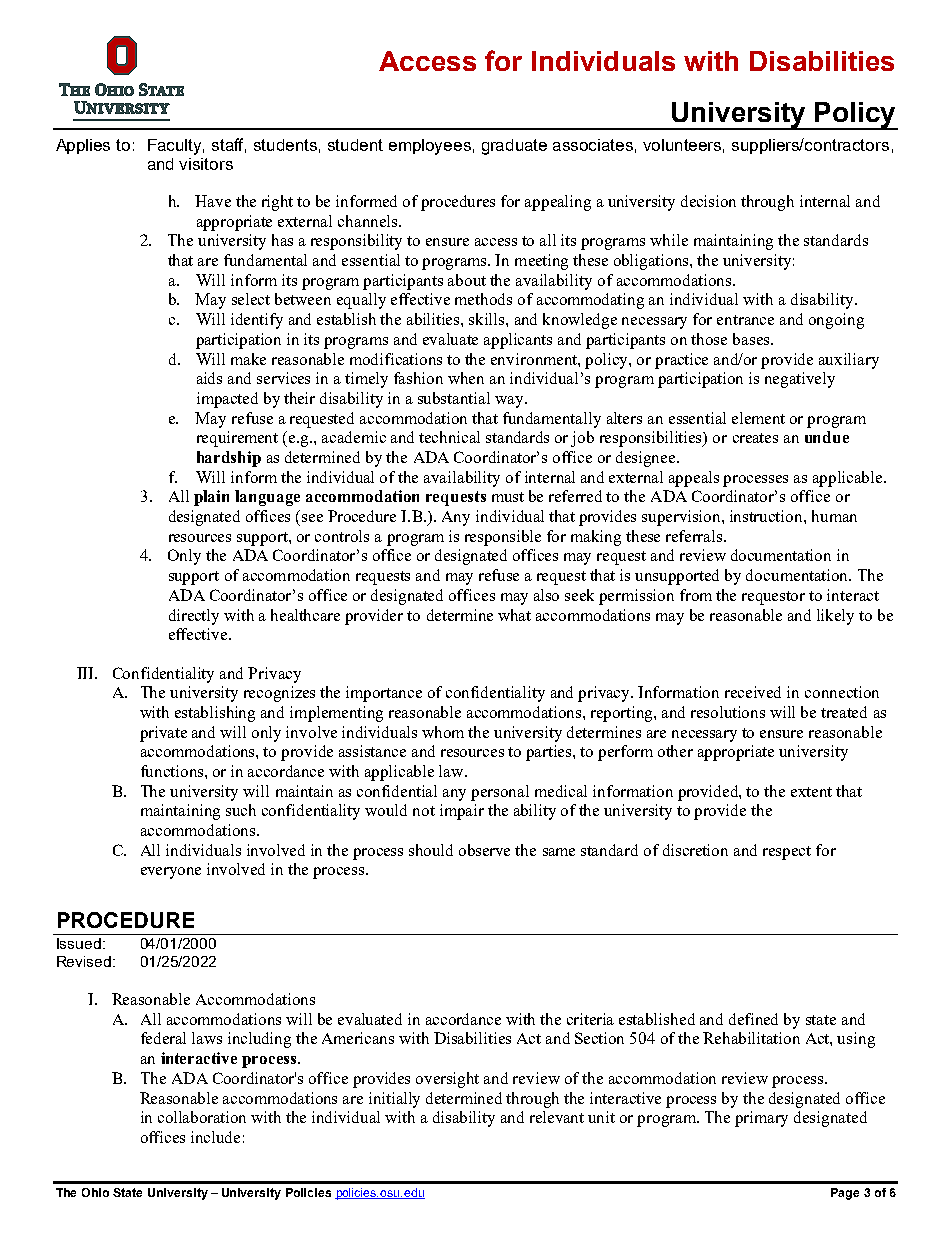 The image size is (952, 1233). What do you see at coordinates (430, 147) in the screenshot?
I see `employees` at bounding box center [430, 147].
